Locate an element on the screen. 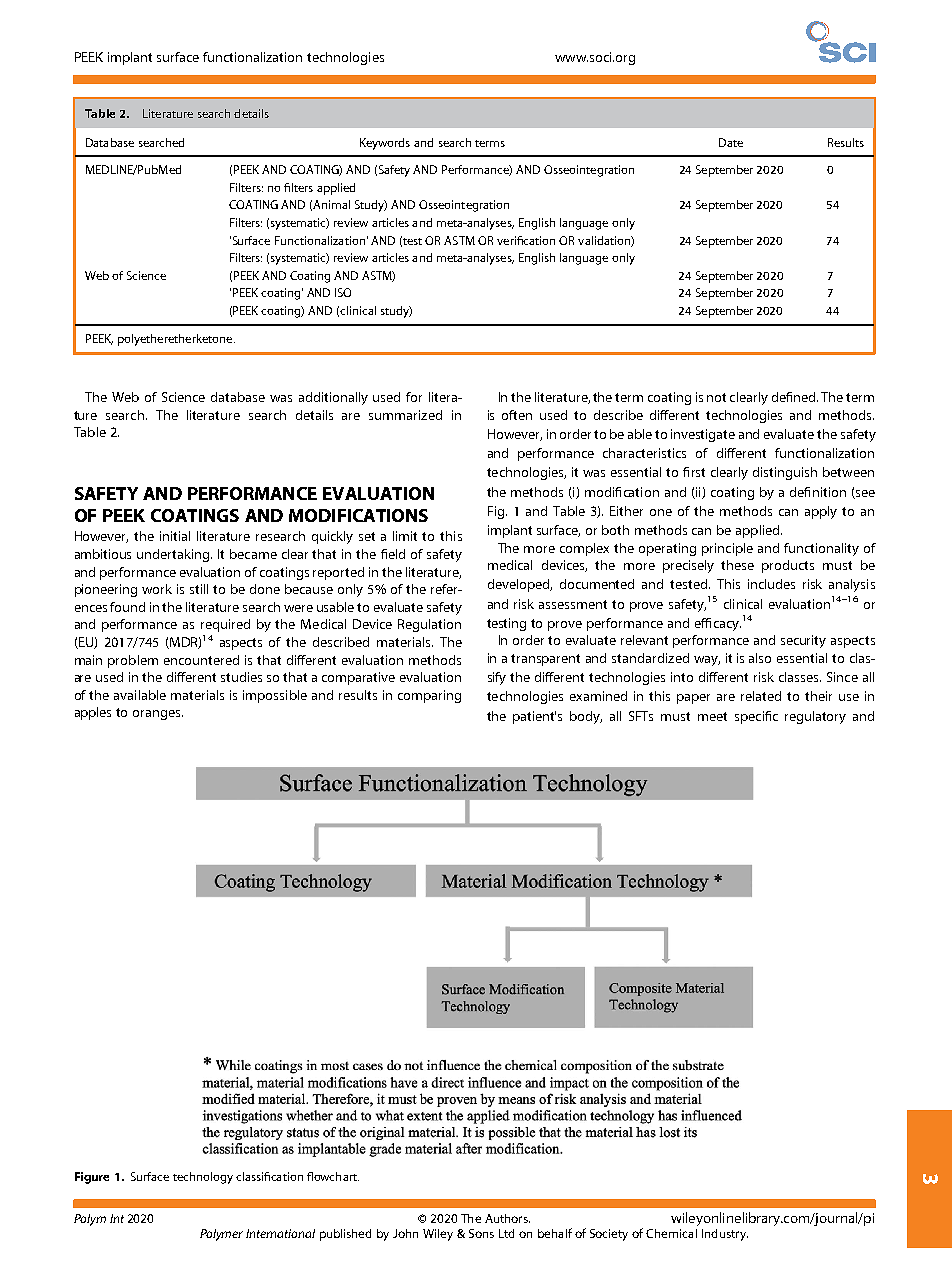  meet is located at coordinates (712, 716).
